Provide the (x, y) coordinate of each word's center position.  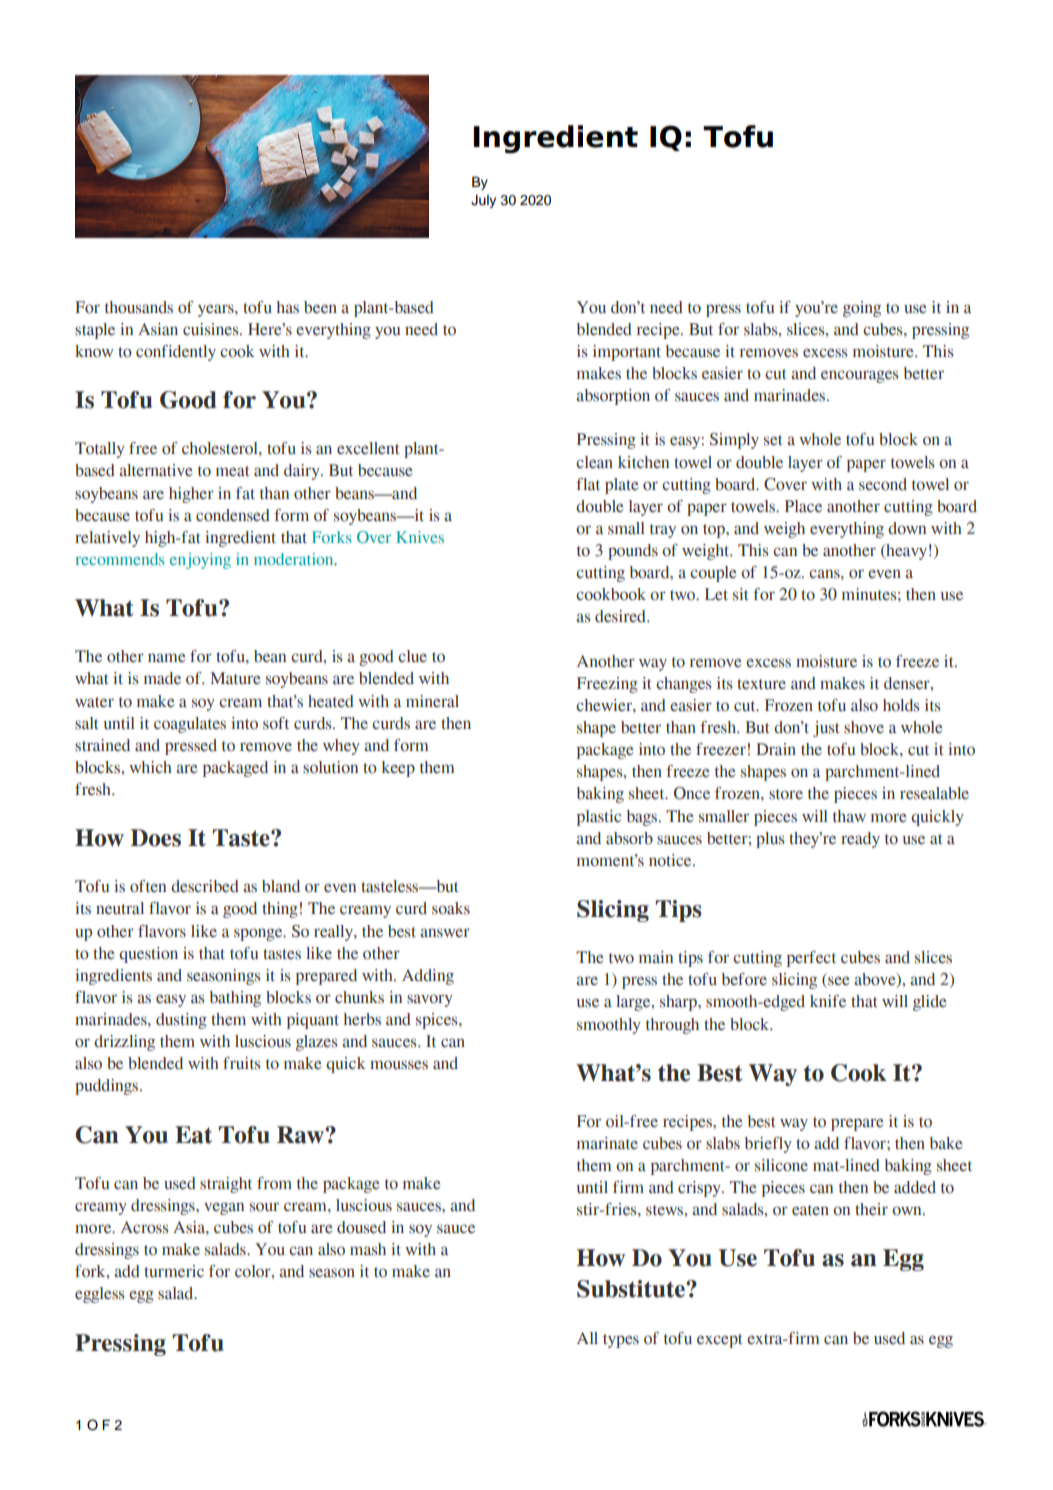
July (483, 201)
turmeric (174, 1271)
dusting (181, 1021)
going (862, 309)
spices (438, 1021)
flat (588, 484)
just (826, 729)
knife (828, 1001)
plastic (599, 818)
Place (803, 506)
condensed (233, 515)
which (150, 767)
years (217, 310)
